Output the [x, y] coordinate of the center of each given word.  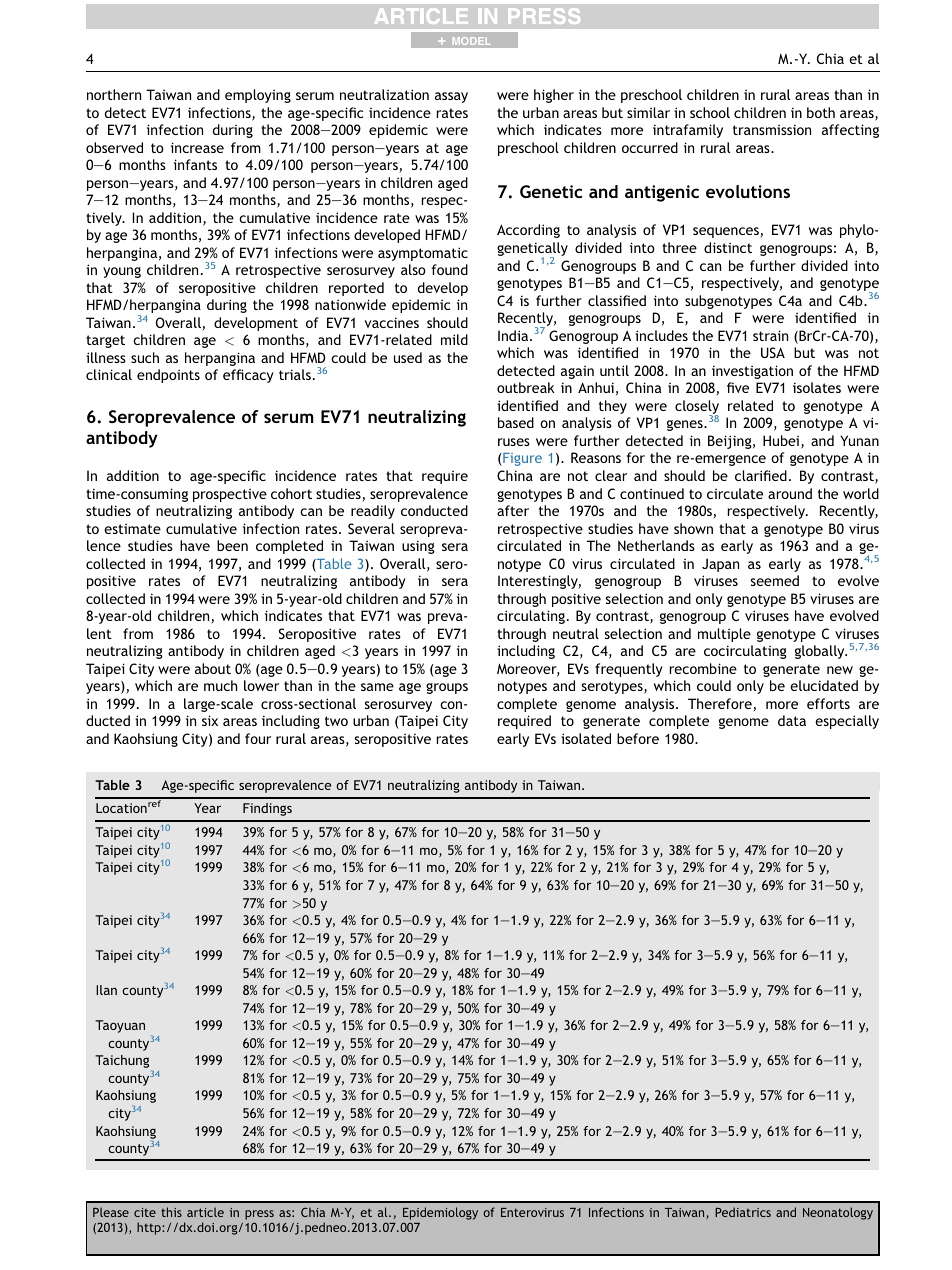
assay [451, 97]
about [213, 668]
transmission [772, 129]
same [377, 687]
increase [197, 147]
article [205, 1212]
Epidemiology [440, 1213]
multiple [724, 635]
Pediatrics [743, 1212]
